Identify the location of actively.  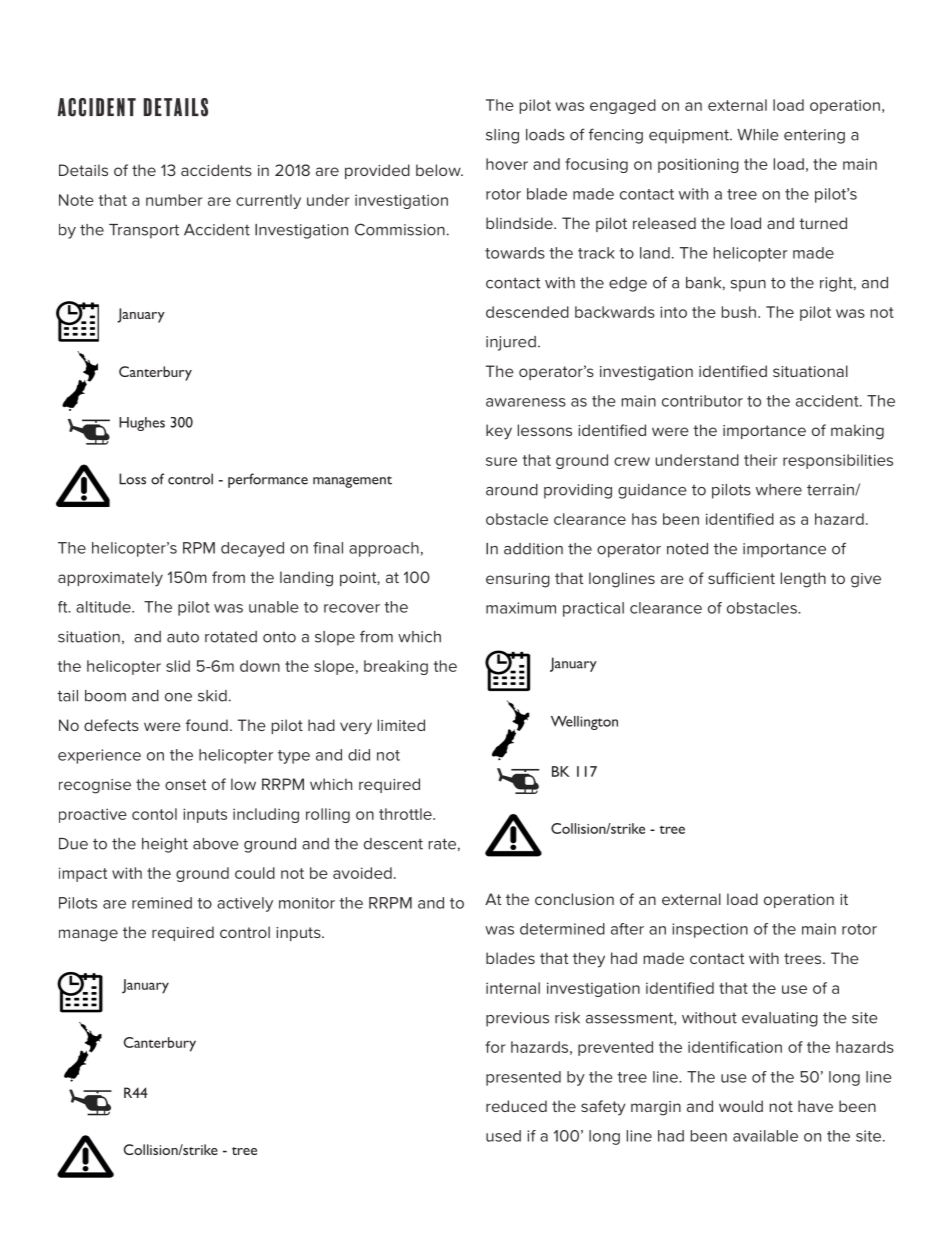
(245, 904).
